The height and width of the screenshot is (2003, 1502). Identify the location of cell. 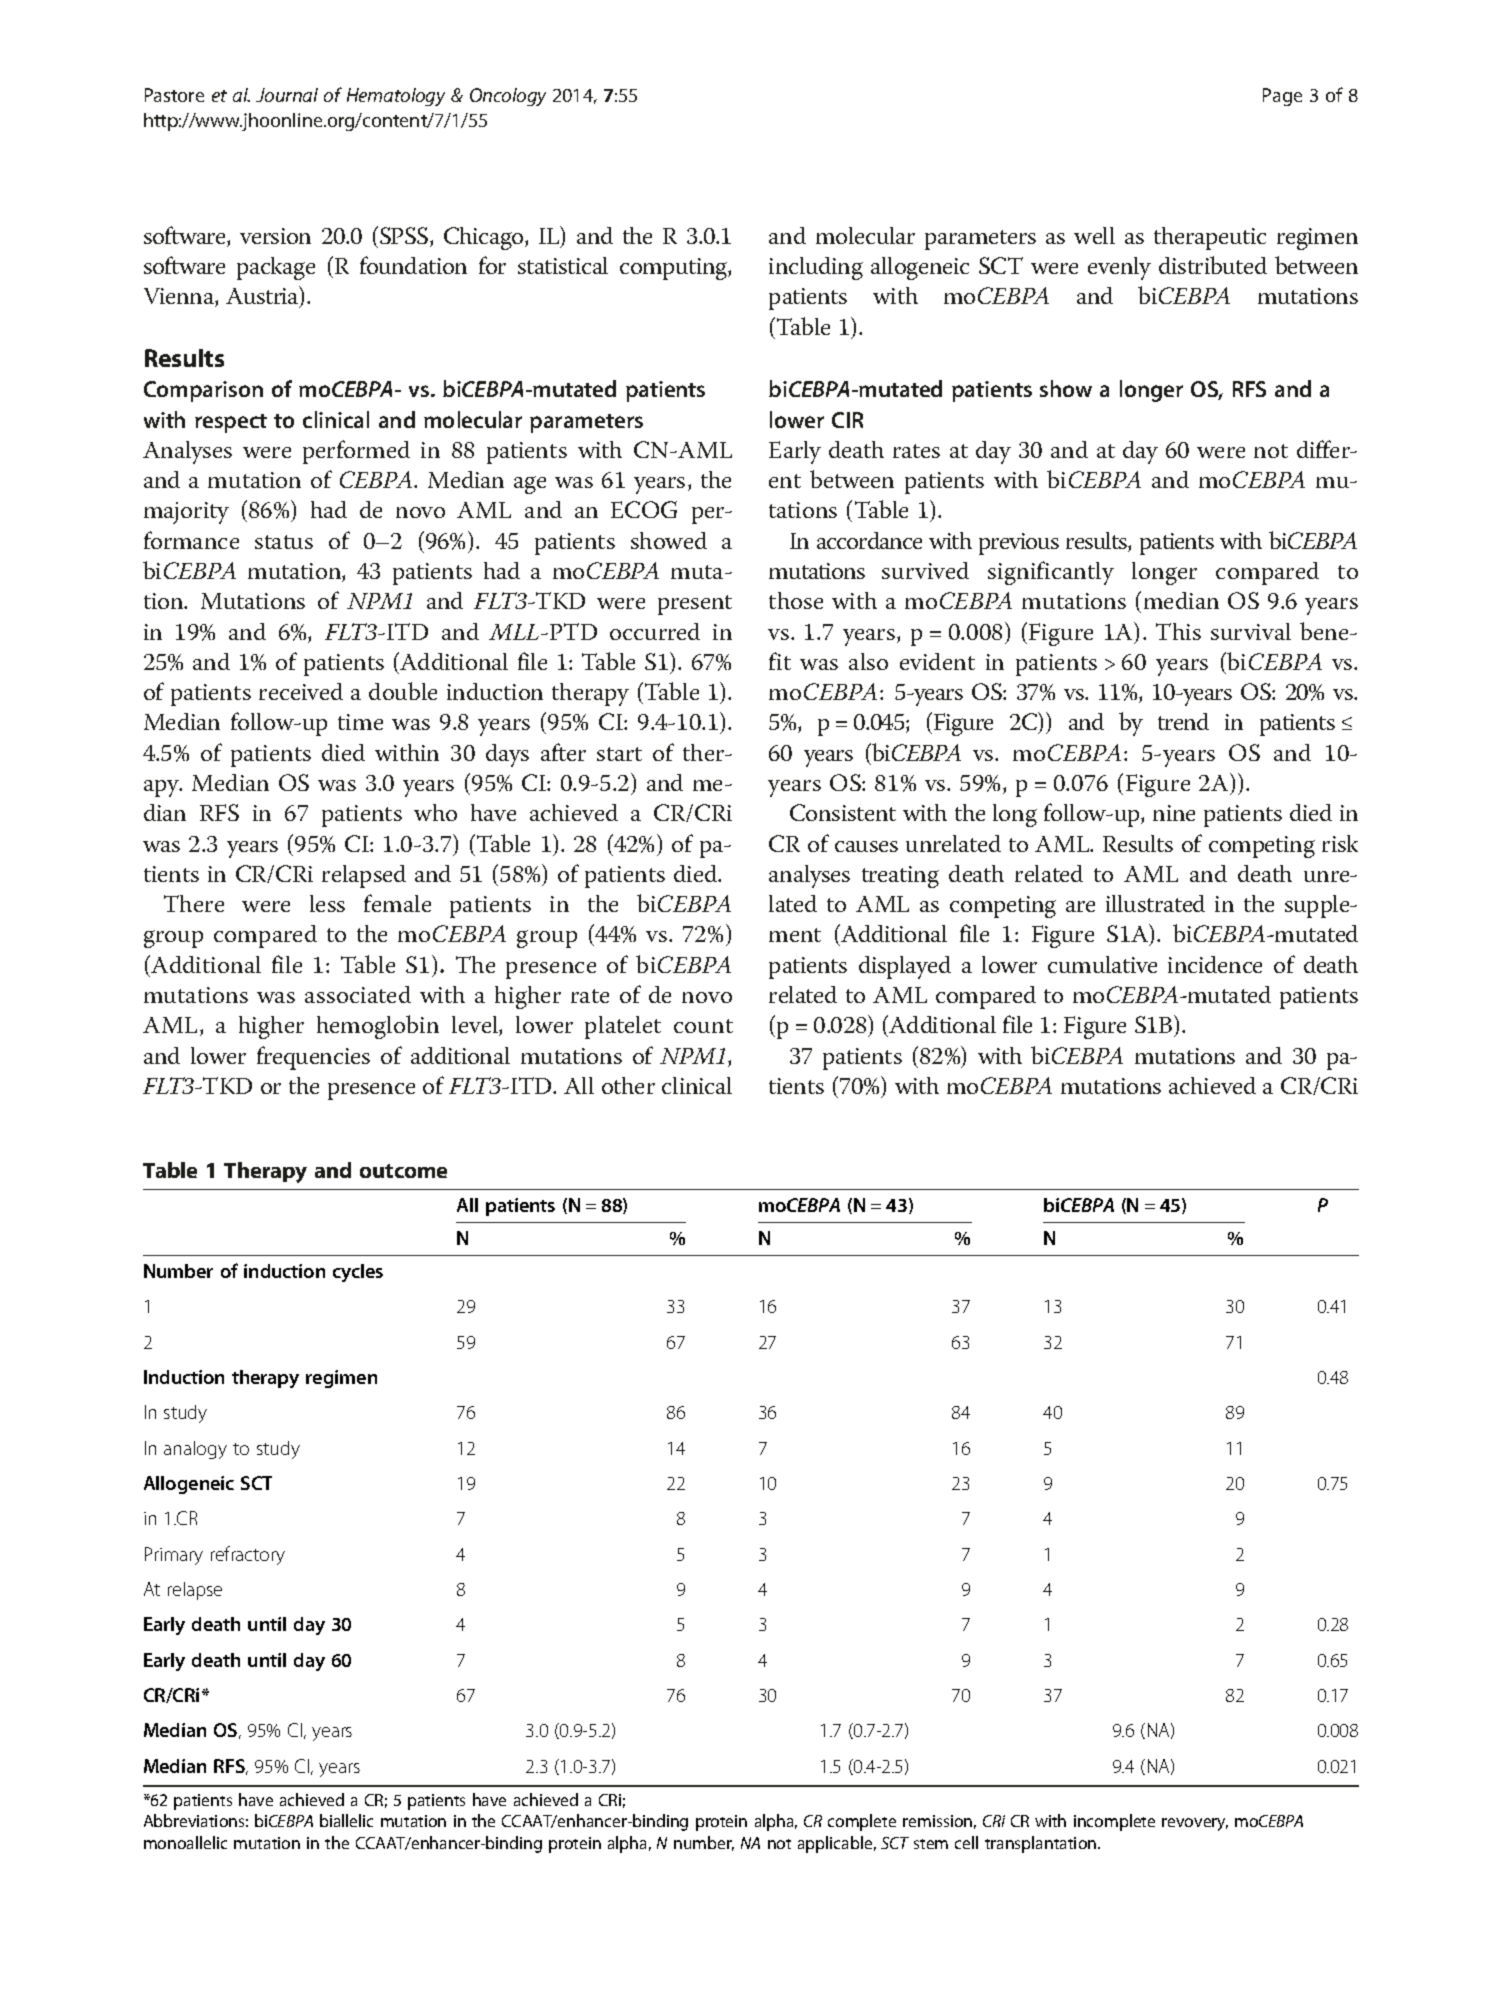
(966, 1842).
